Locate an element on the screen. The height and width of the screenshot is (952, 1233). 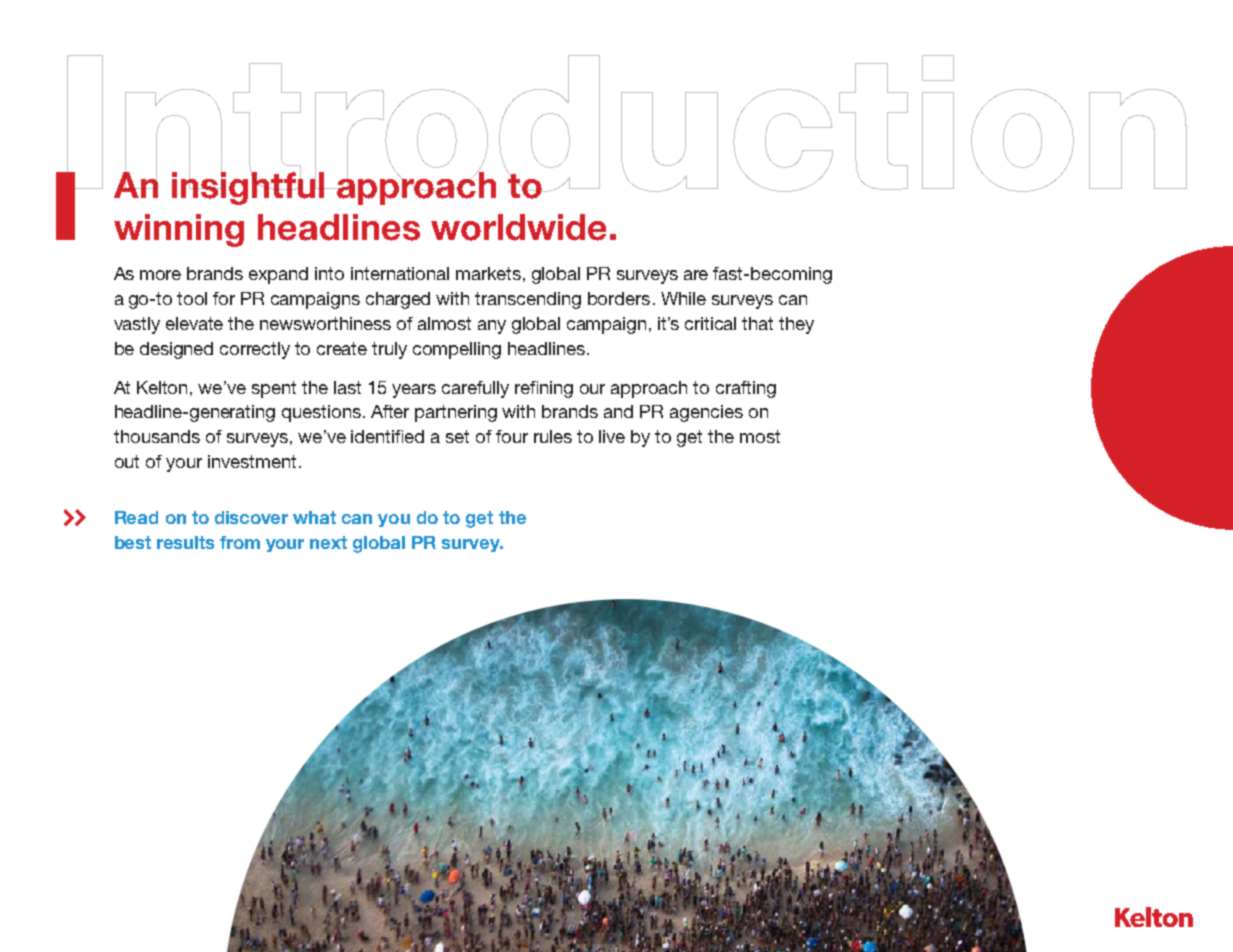
While is located at coordinates (683, 298).
